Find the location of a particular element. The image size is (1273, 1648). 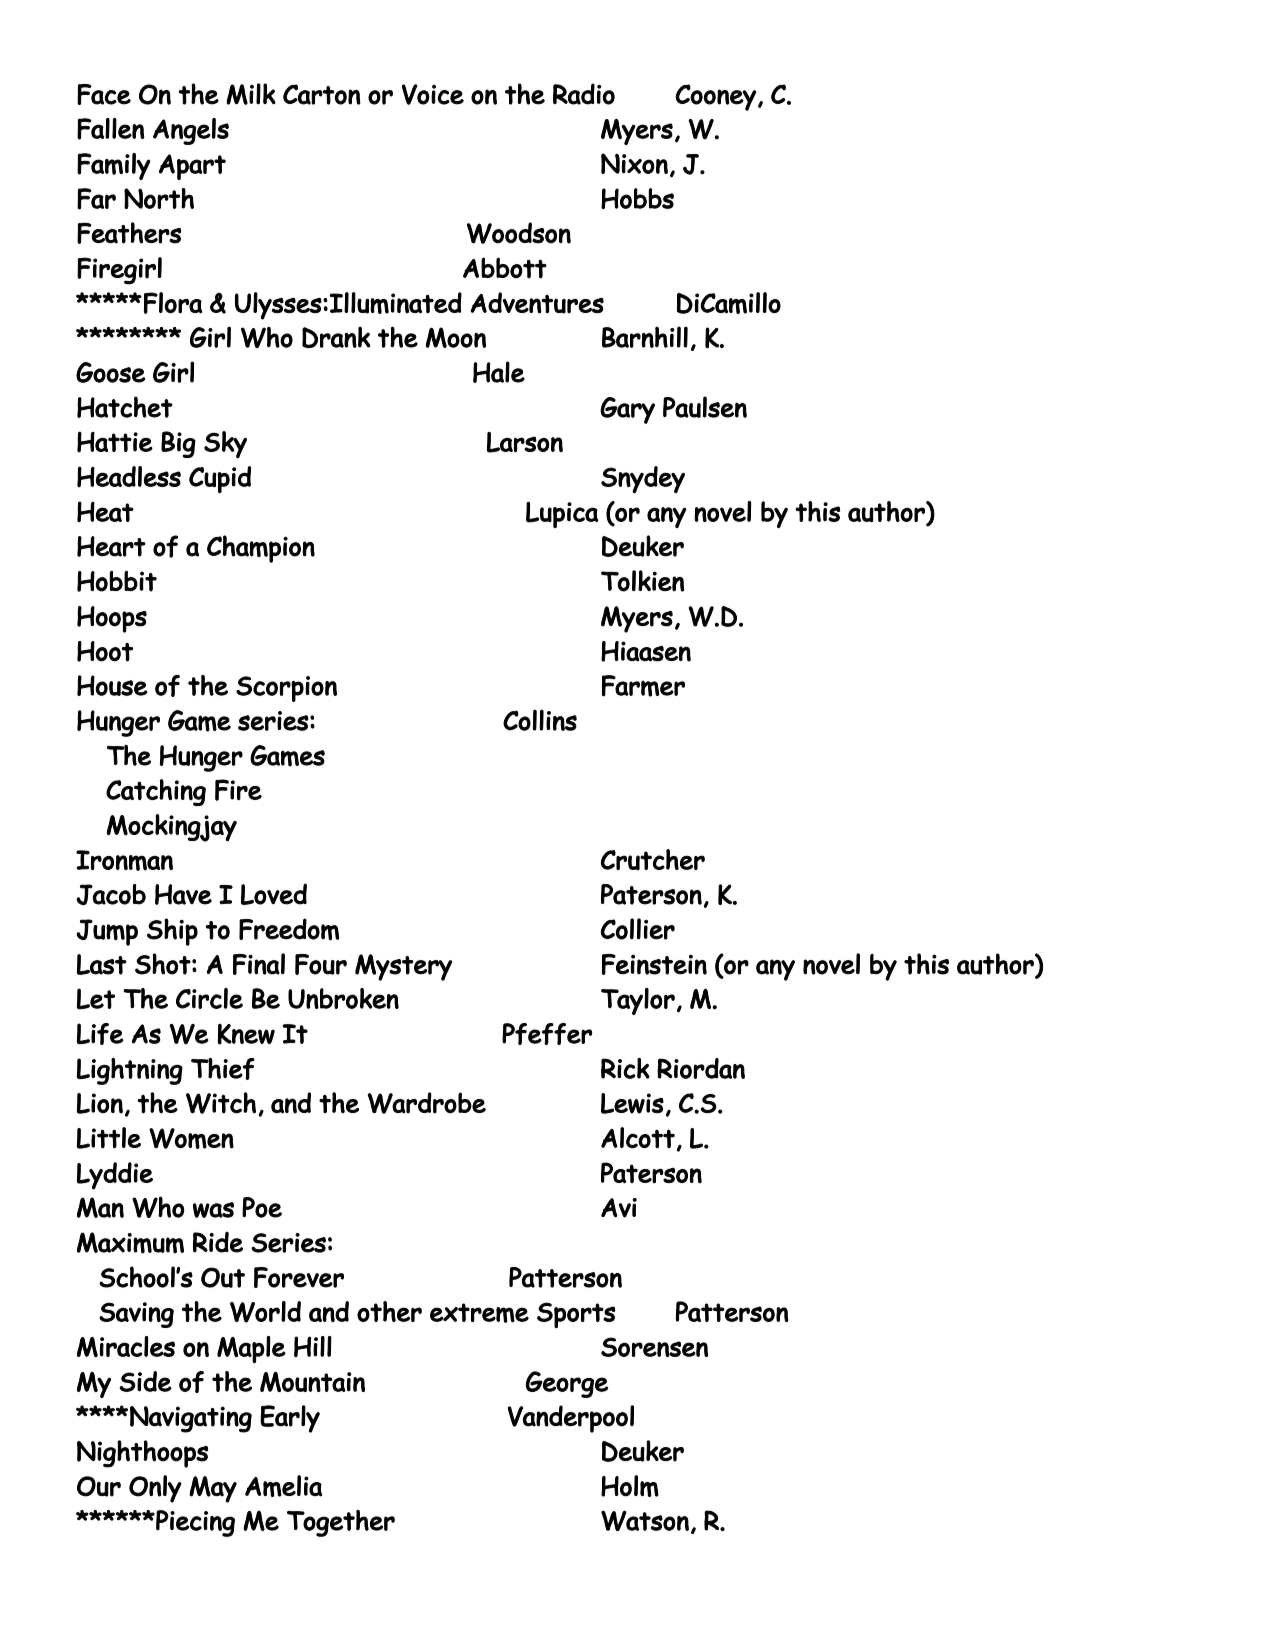

Champion is located at coordinates (261, 549).
